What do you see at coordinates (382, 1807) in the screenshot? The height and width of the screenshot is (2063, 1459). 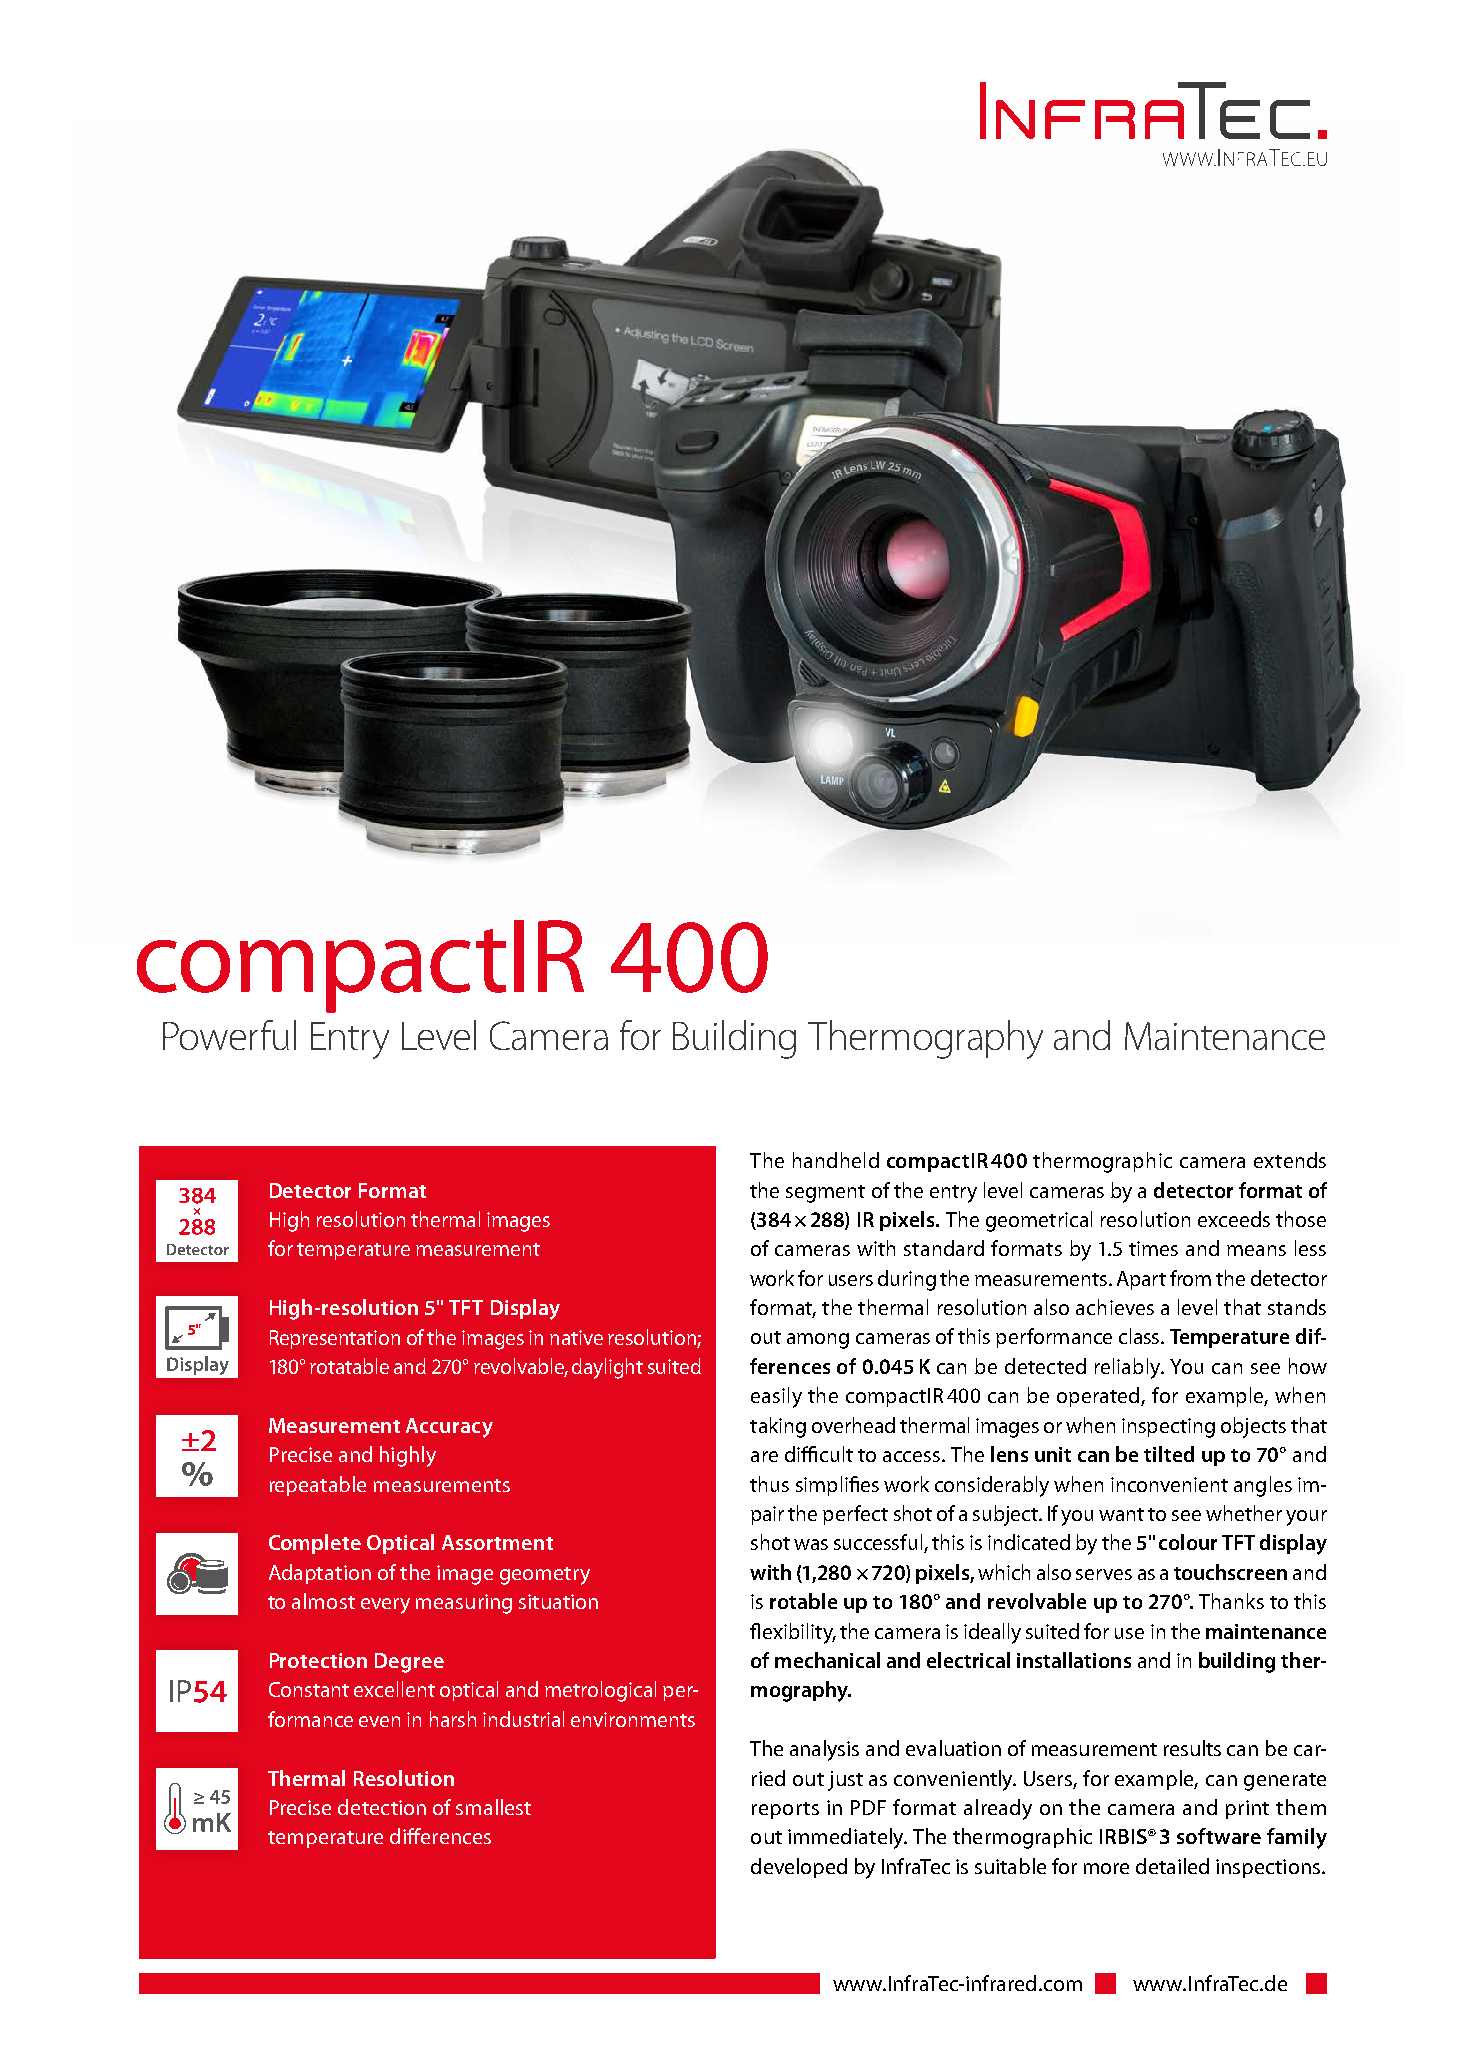 I see `detection` at bounding box center [382, 1807].
